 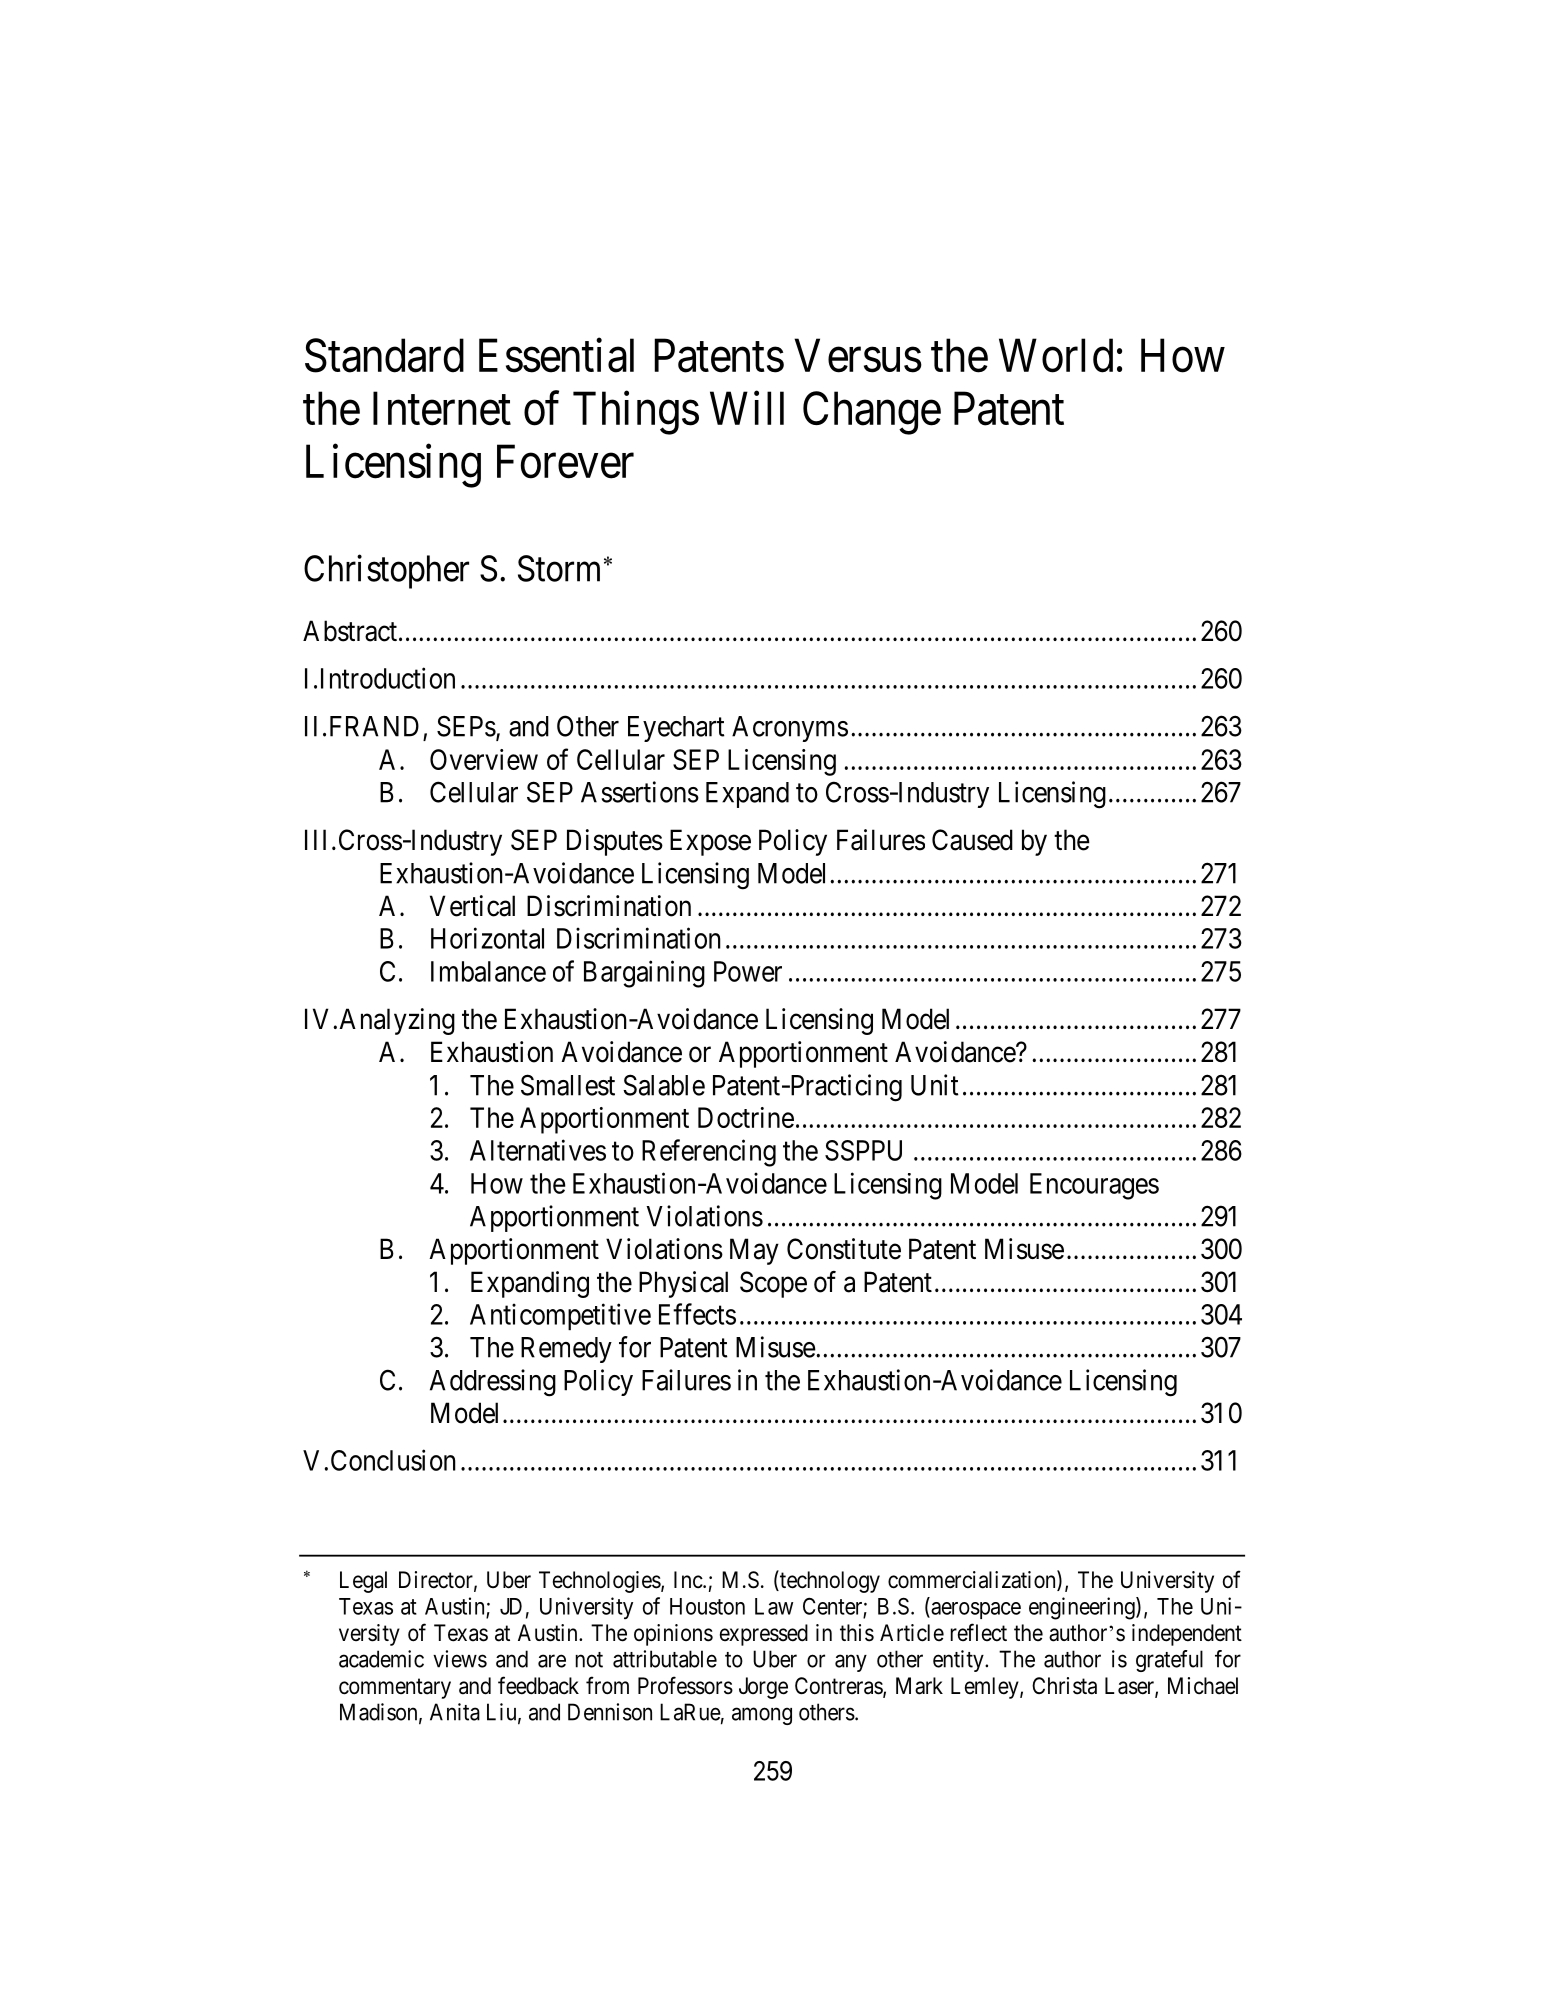 I want to click on Anita, so click(x=455, y=1712).
